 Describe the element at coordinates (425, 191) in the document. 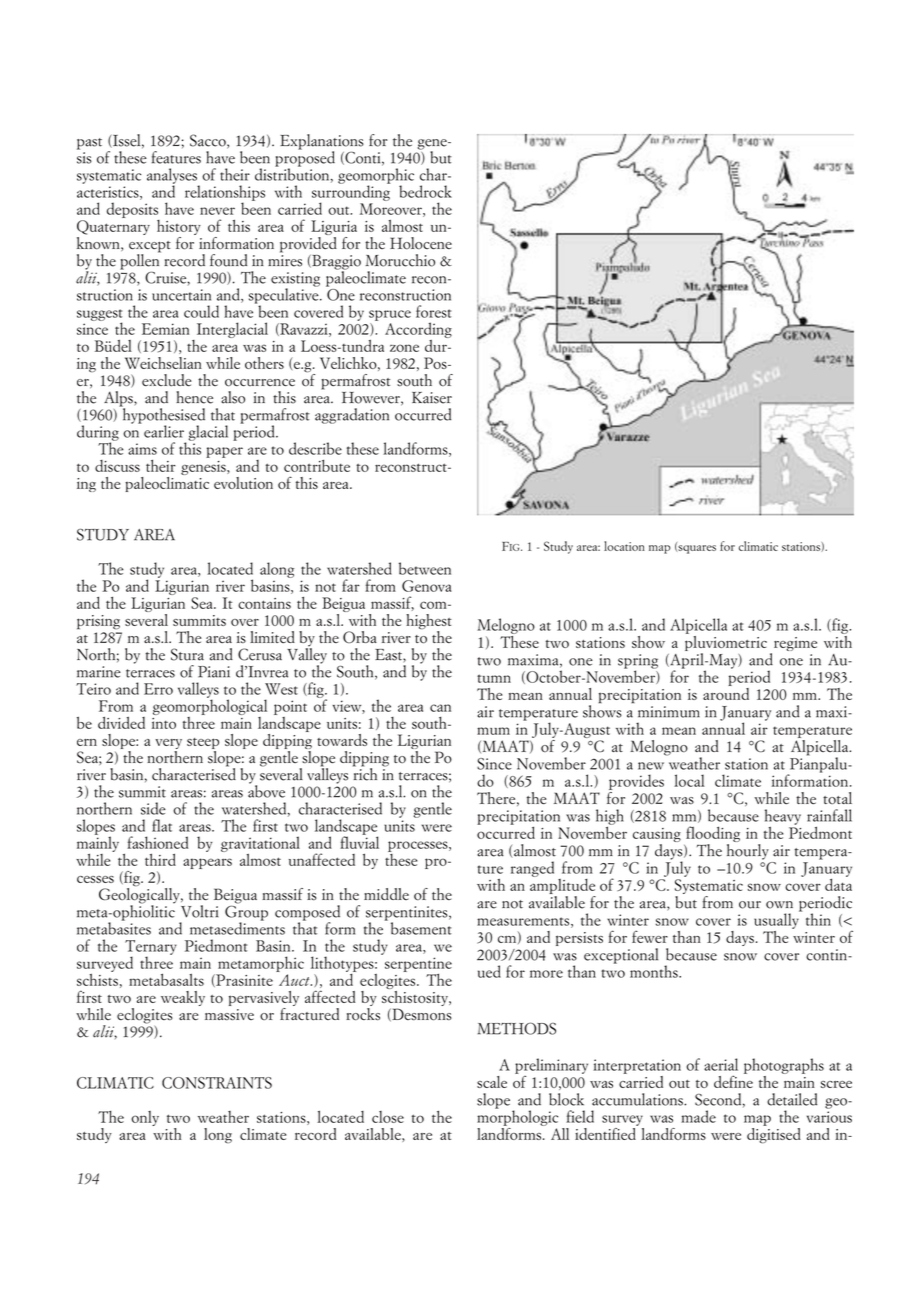

I see `bedrock` at that location.
